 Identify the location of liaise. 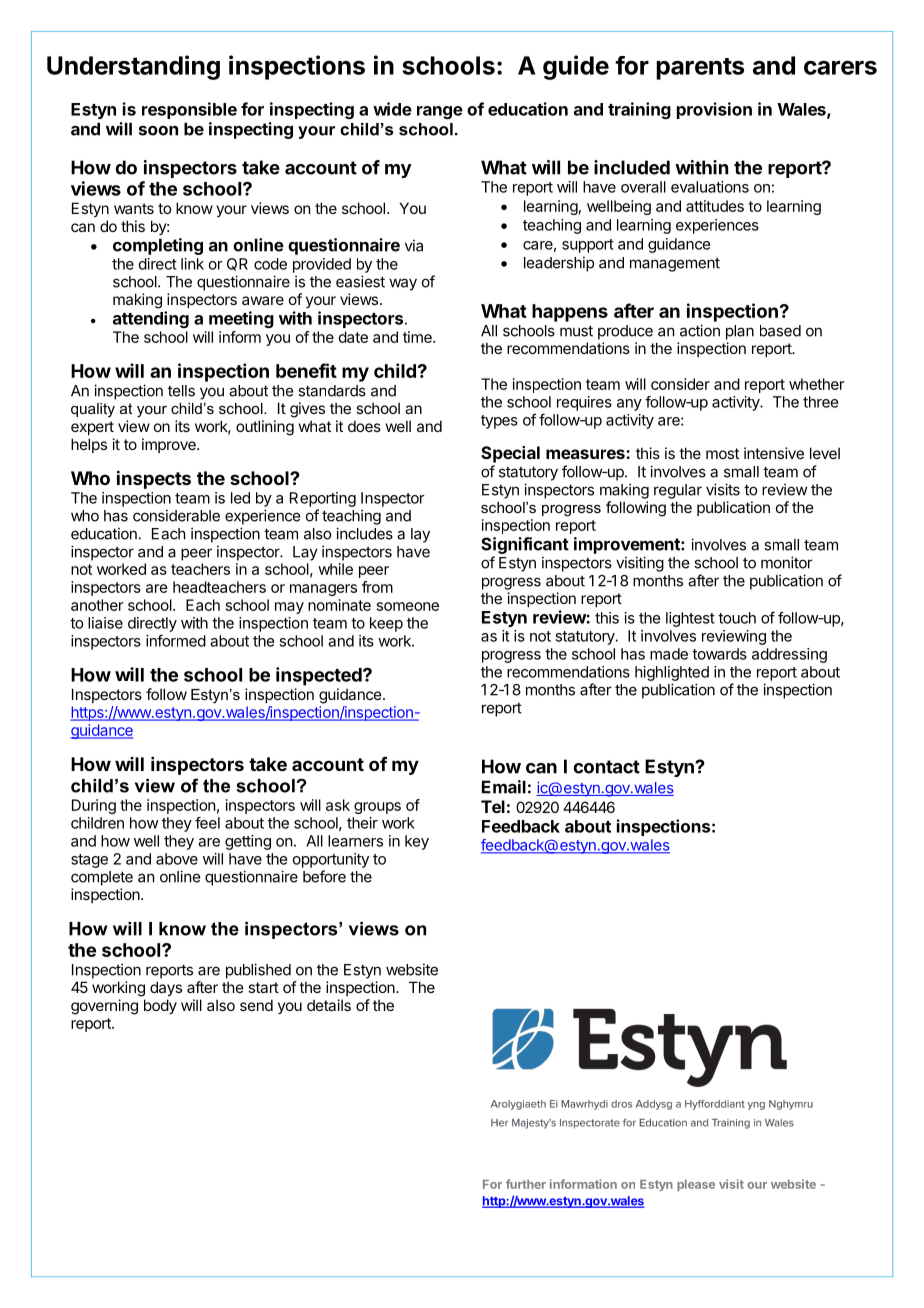
(105, 623).
